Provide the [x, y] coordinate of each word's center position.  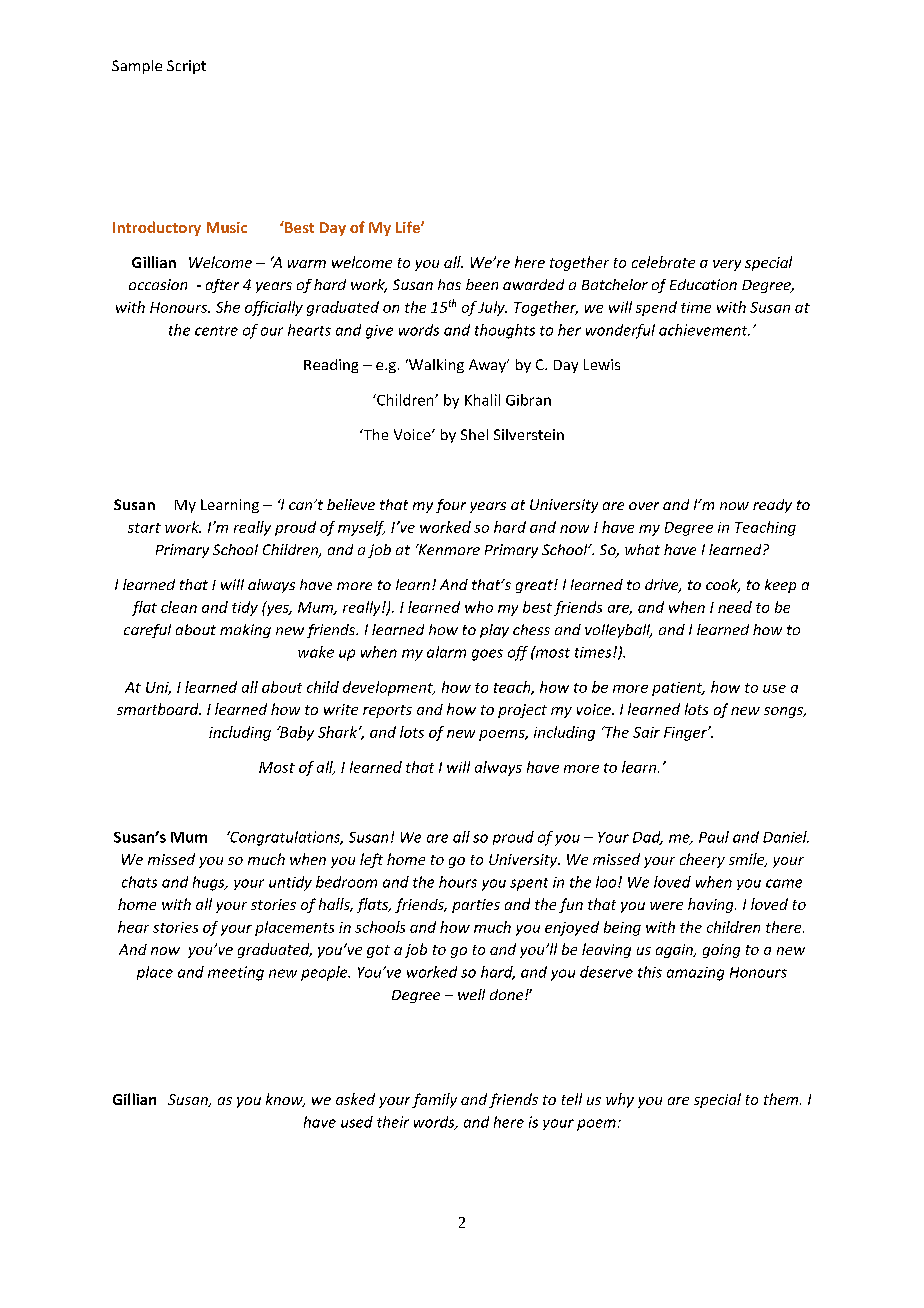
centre [216, 331]
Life [409, 227]
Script [186, 67]
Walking [435, 366]
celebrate [663, 262]
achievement [704, 330]
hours [458, 882]
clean [179, 607]
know [285, 1100]
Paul [714, 837]
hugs [210, 883]
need [735, 607]
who [479, 607]
